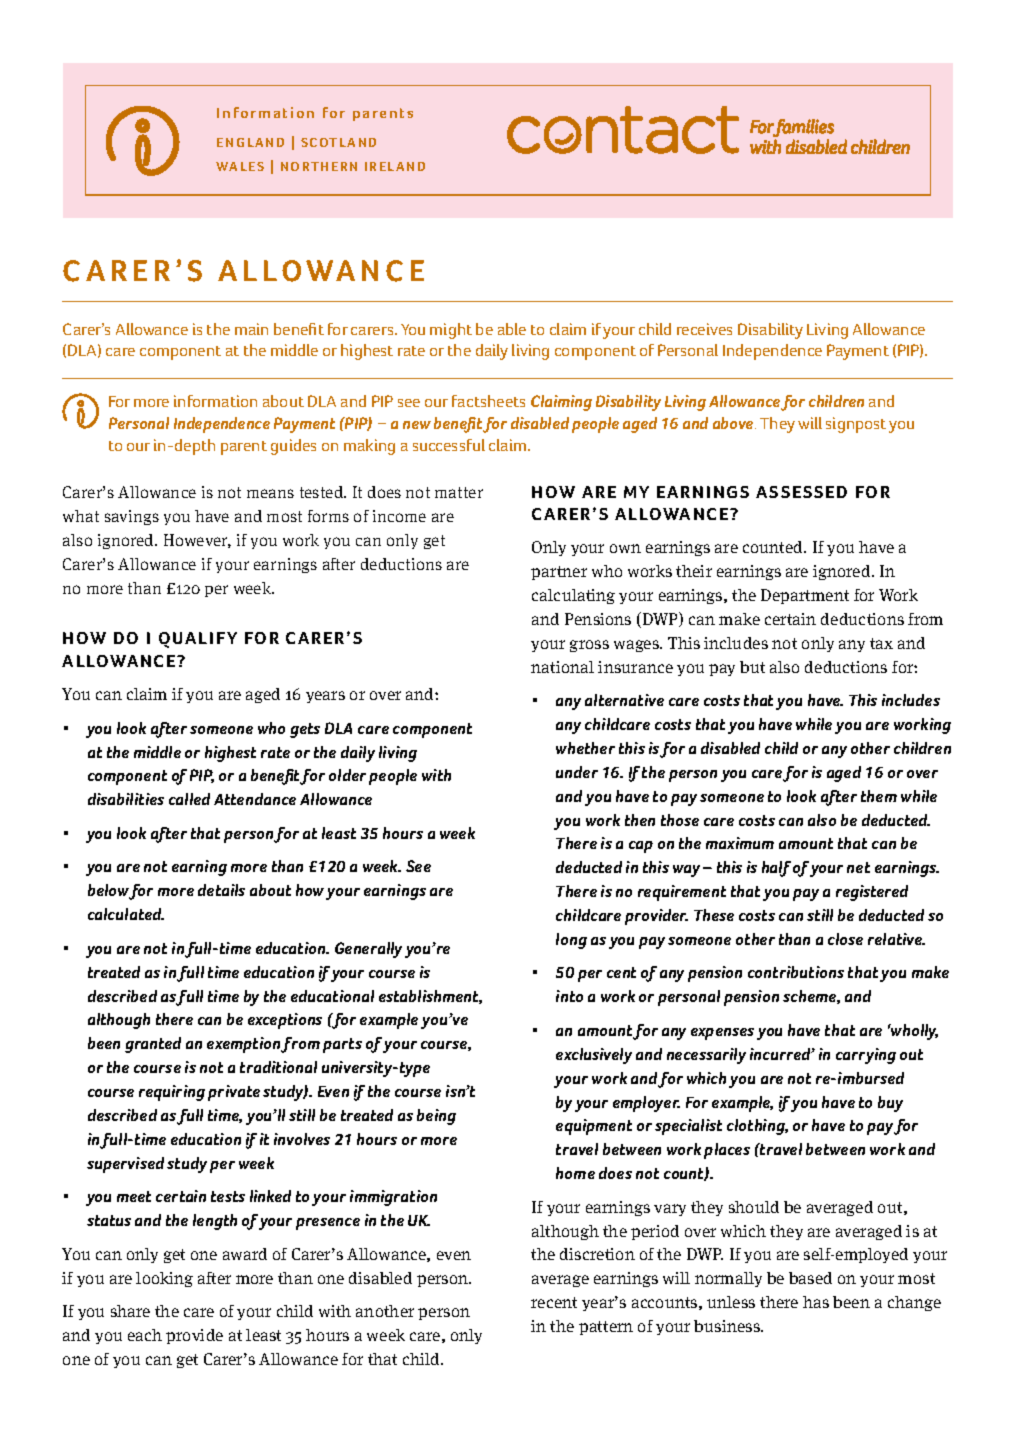 The width and height of the screenshot is (1016, 1436). I want to click on national, so click(562, 667).
